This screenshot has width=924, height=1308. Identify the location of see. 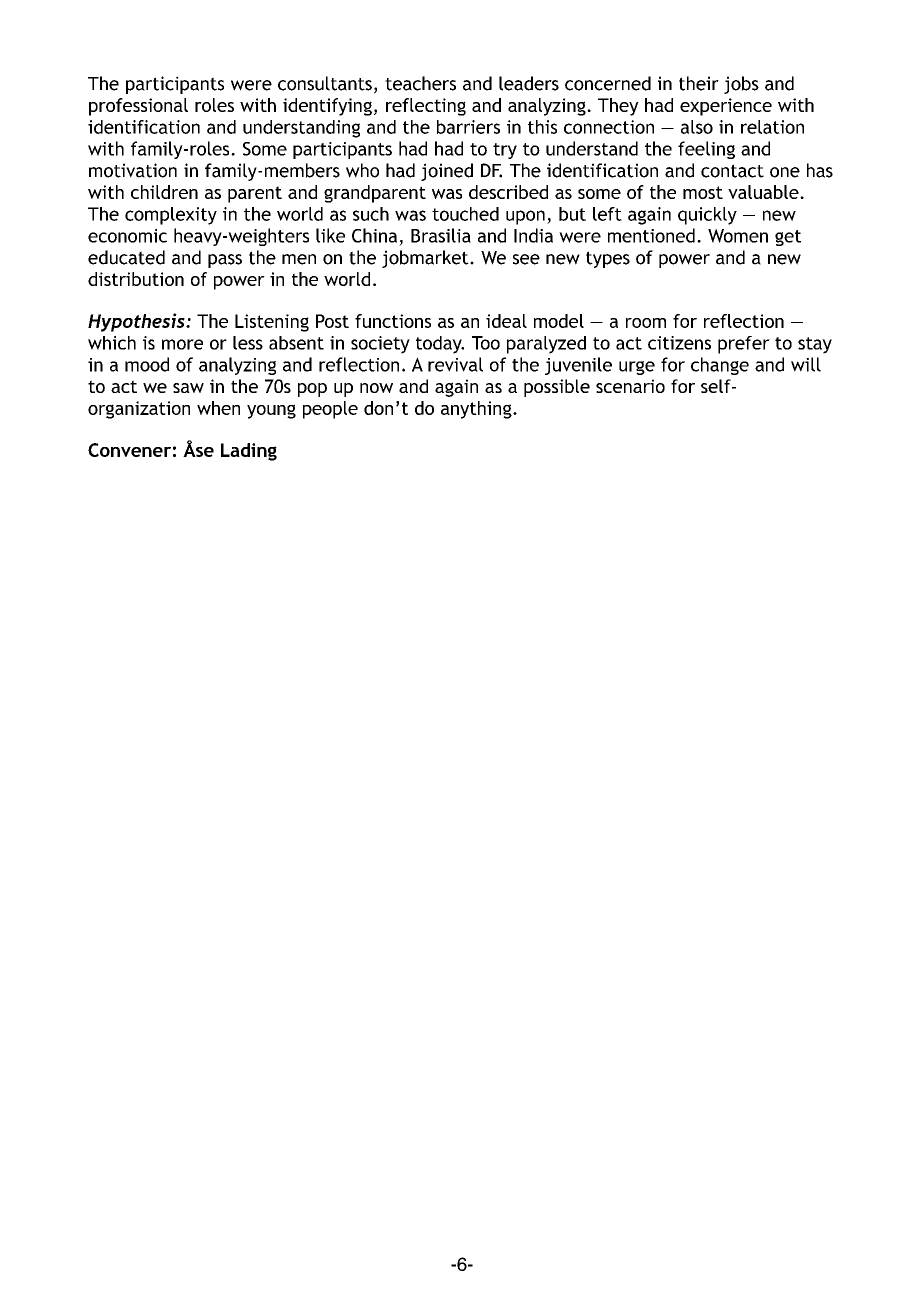
(526, 259).
